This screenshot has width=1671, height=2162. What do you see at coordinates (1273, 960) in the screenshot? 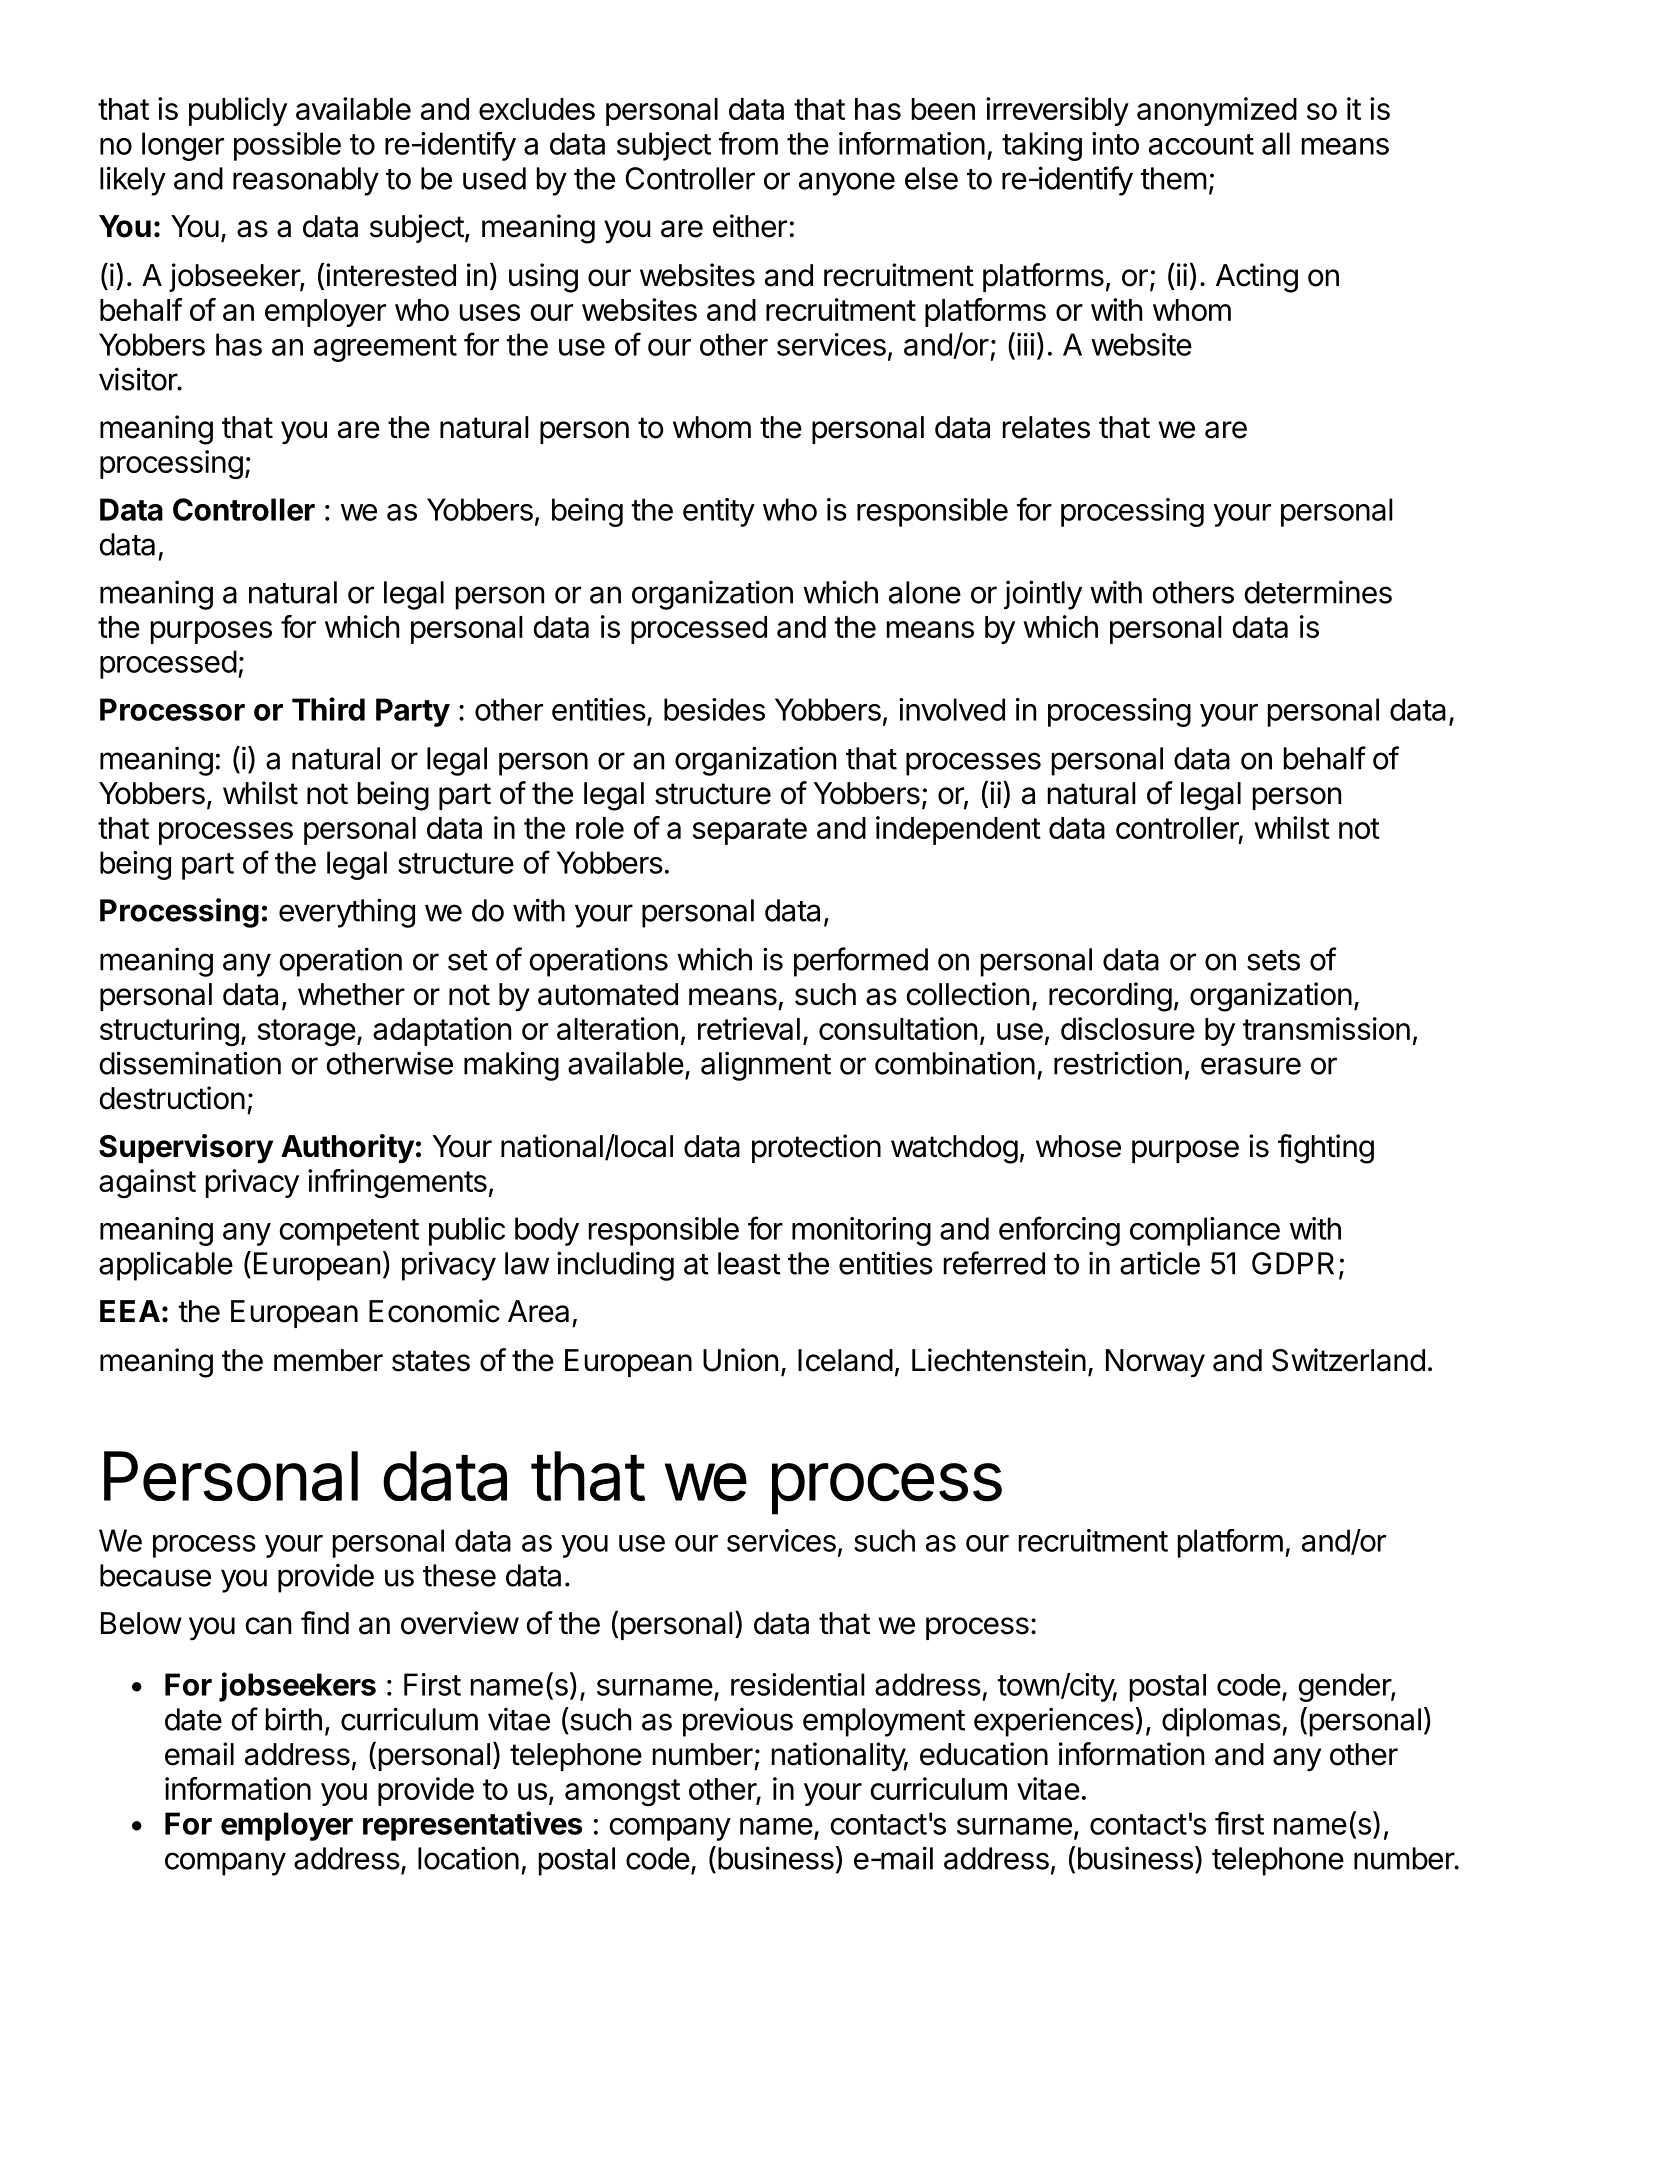
I see `sets` at bounding box center [1273, 960].
